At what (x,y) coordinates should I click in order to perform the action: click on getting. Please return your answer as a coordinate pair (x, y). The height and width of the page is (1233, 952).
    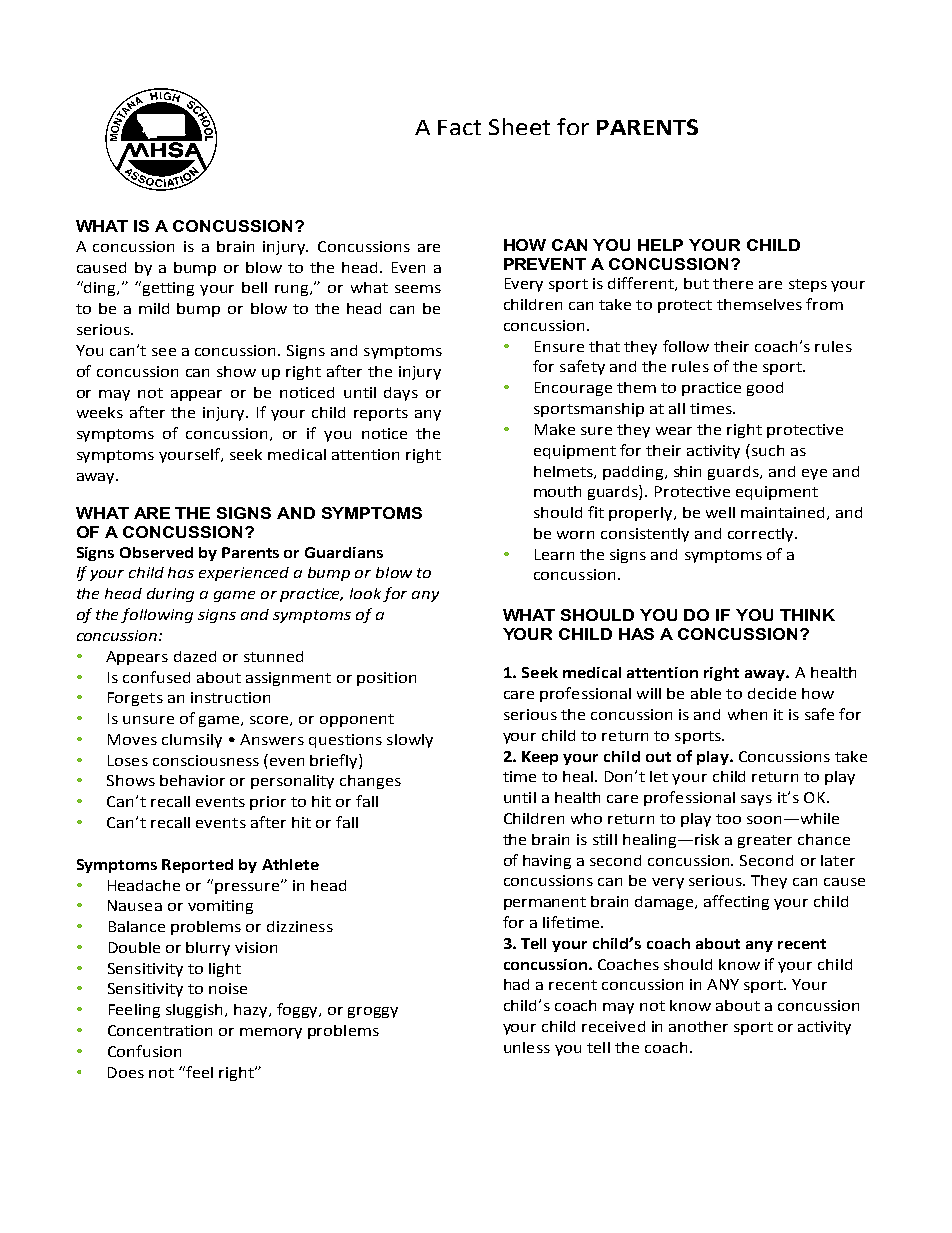
    Looking at the image, I should click on (167, 288).
